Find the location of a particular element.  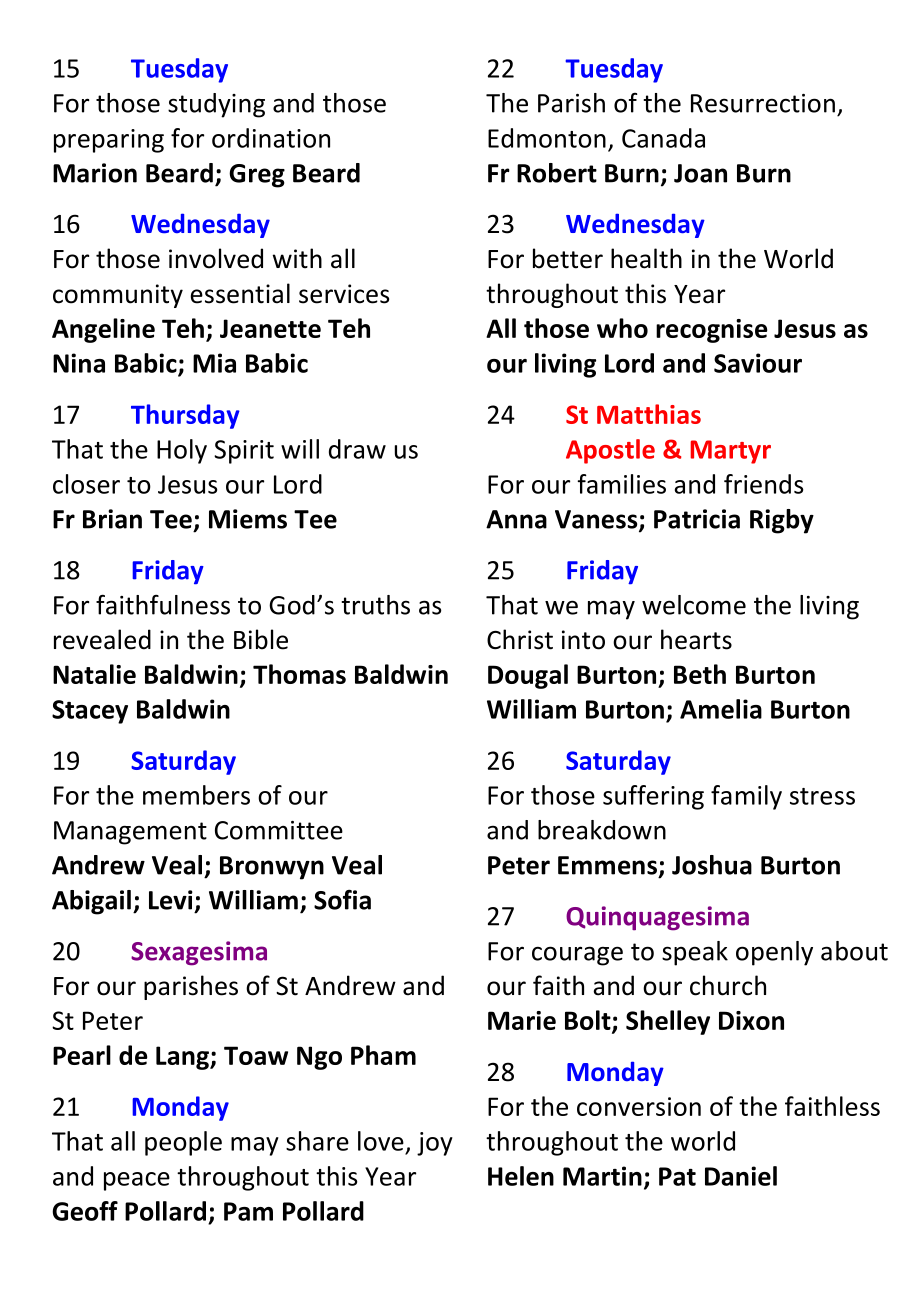

peace is located at coordinates (137, 1181).
